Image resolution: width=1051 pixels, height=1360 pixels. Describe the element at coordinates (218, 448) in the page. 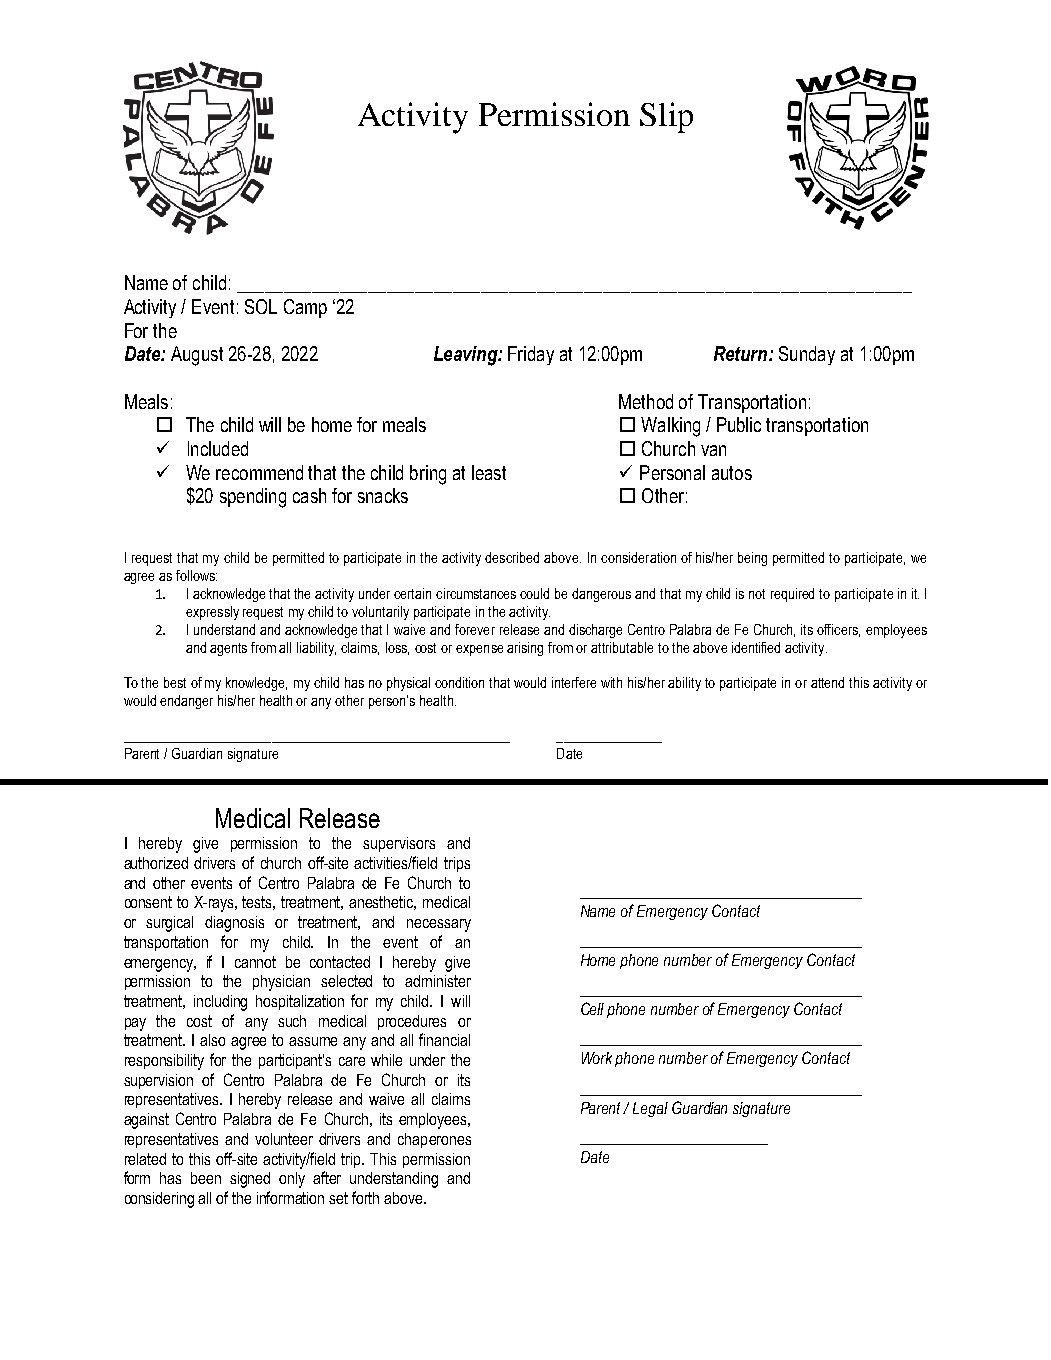

I see `Included` at that location.
